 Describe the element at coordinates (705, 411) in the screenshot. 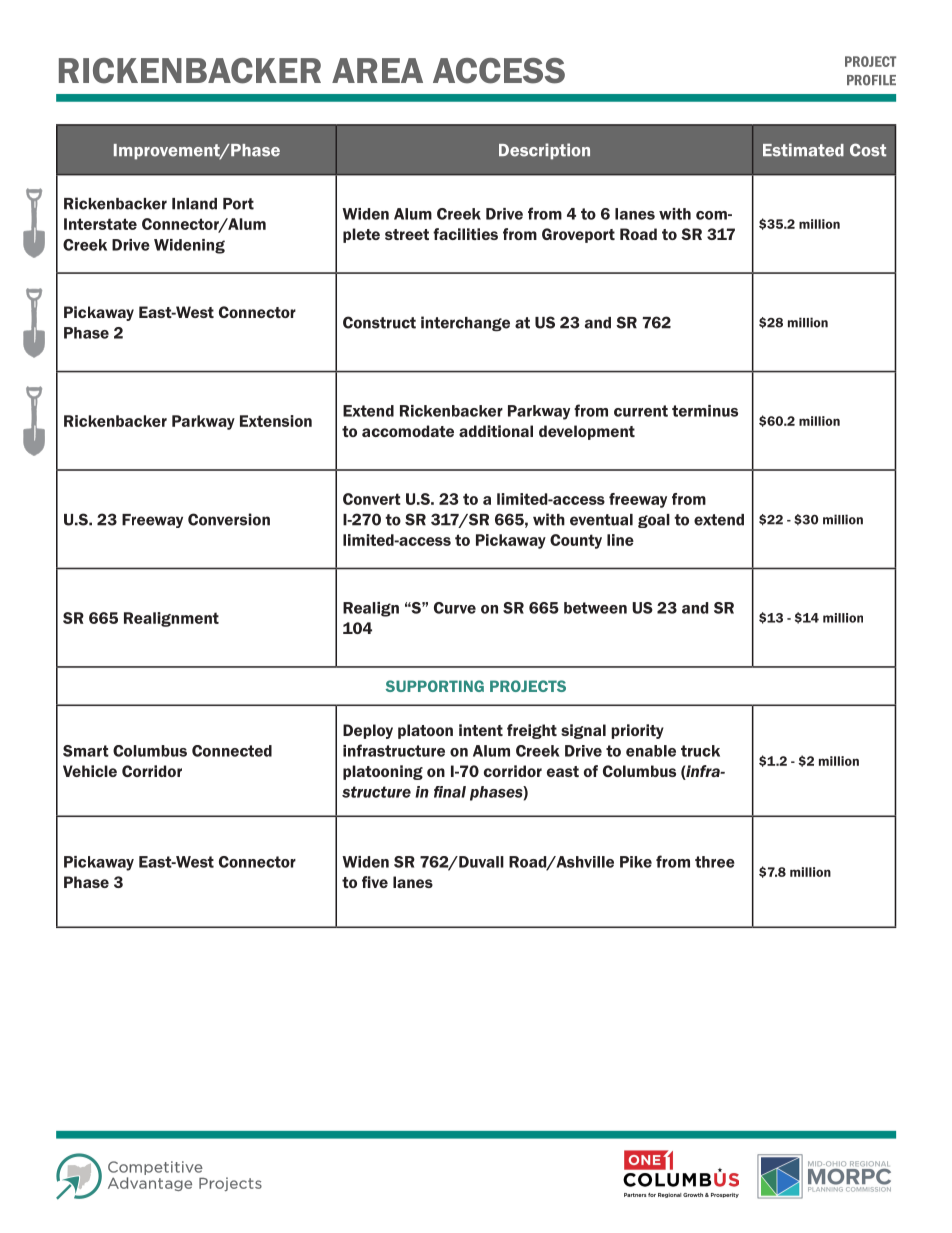

I see `terminus` at that location.
